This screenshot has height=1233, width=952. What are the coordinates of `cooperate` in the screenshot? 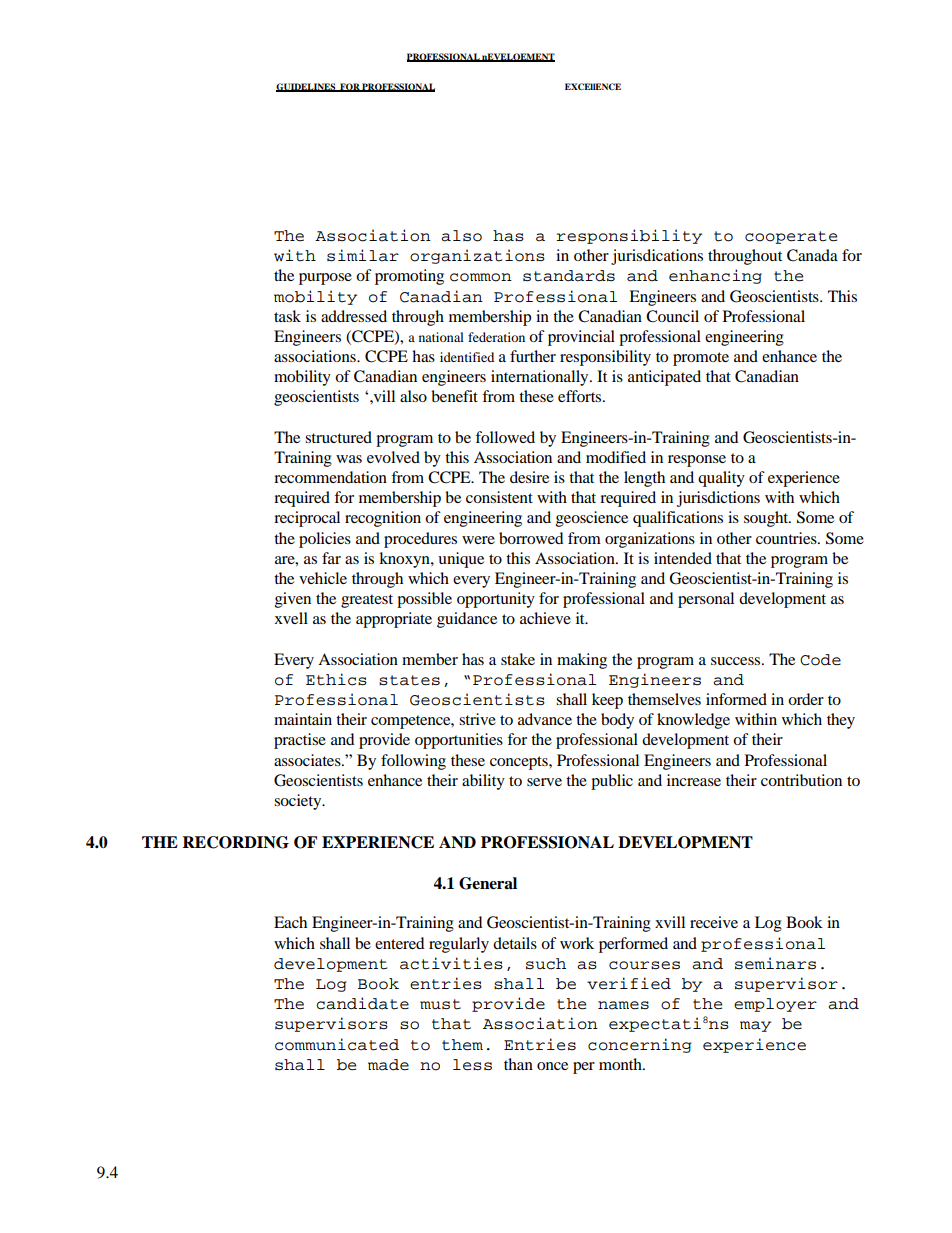 It's located at (791, 237).
